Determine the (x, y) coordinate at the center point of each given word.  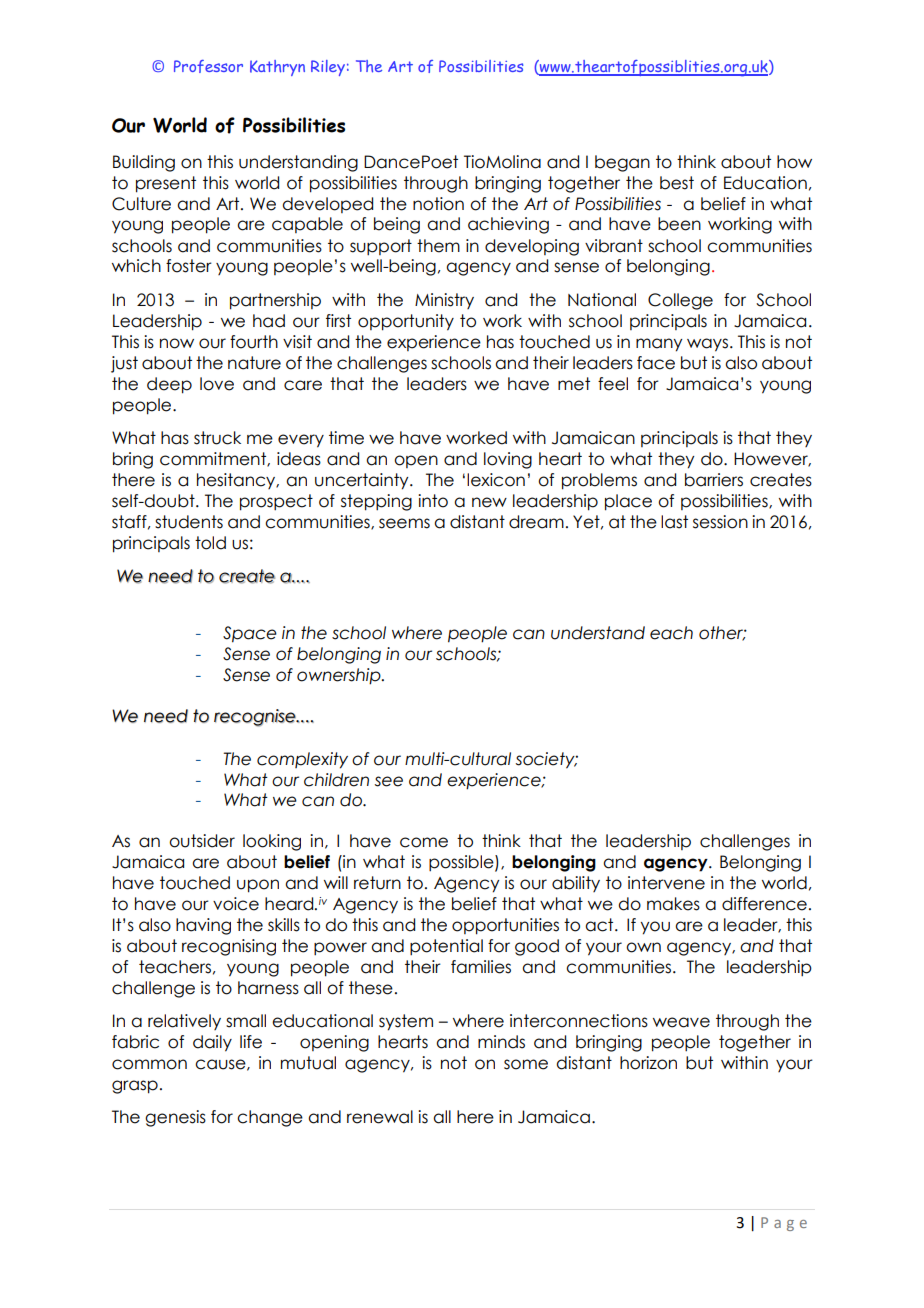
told (210, 543)
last (674, 522)
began (622, 163)
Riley (328, 68)
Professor (208, 66)
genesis (175, 1118)
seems (404, 523)
